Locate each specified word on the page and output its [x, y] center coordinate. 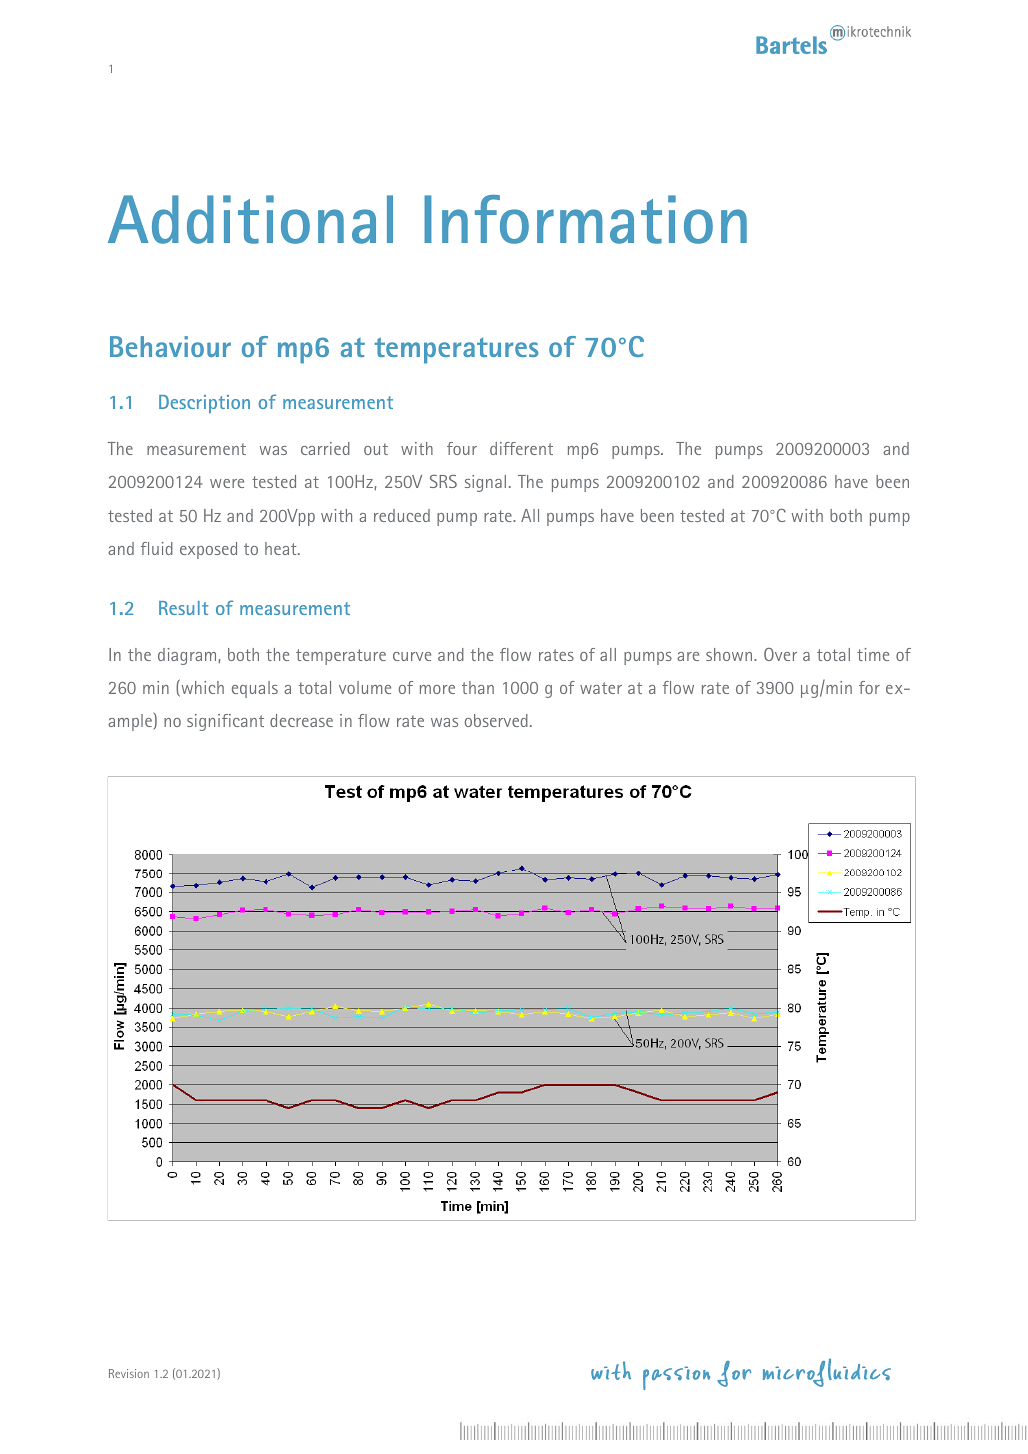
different [521, 448]
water [601, 688]
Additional [250, 219]
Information [585, 219]
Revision [129, 1373]
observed [496, 720]
